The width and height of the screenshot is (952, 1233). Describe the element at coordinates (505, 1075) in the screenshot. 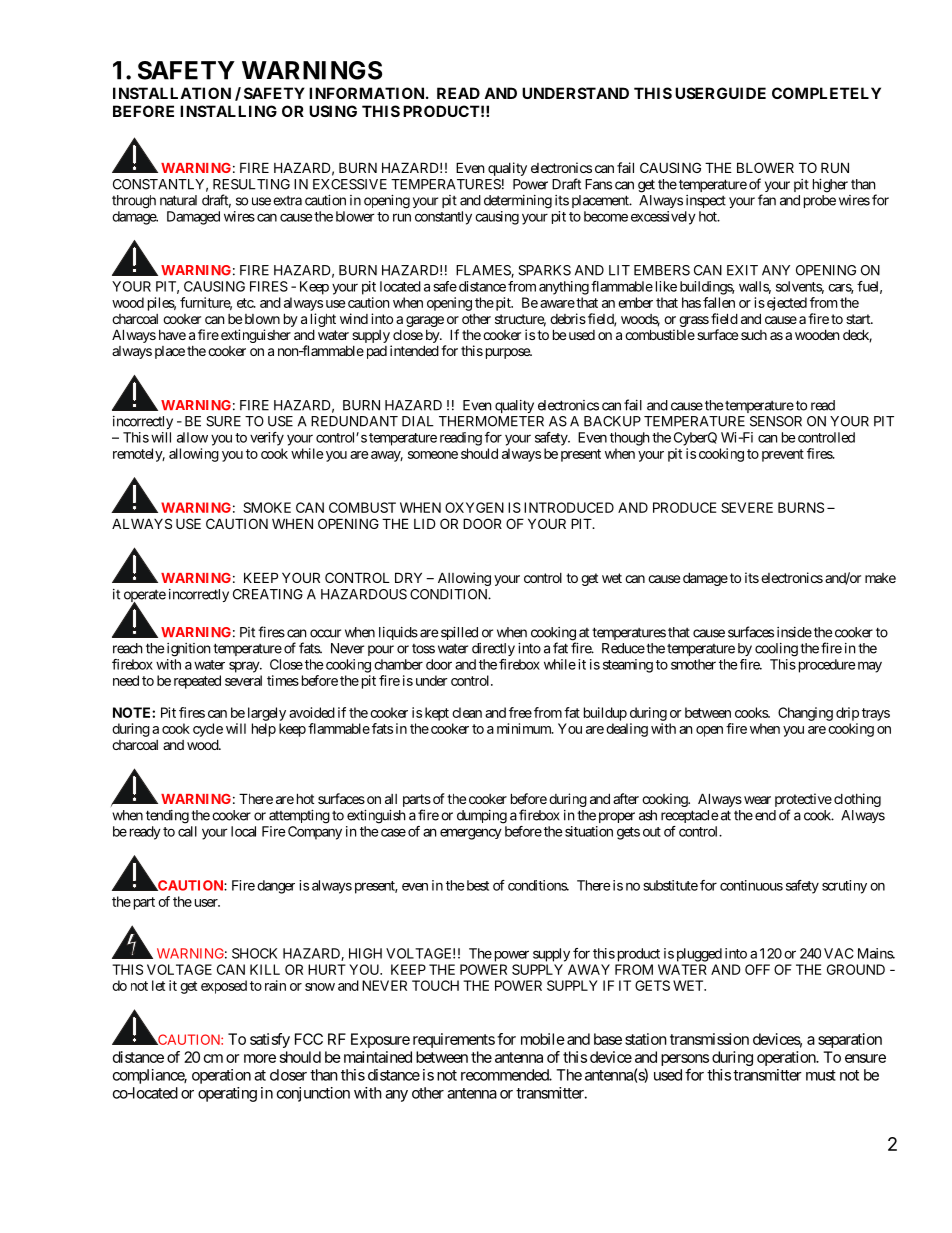

I see `recommended` at that location.
